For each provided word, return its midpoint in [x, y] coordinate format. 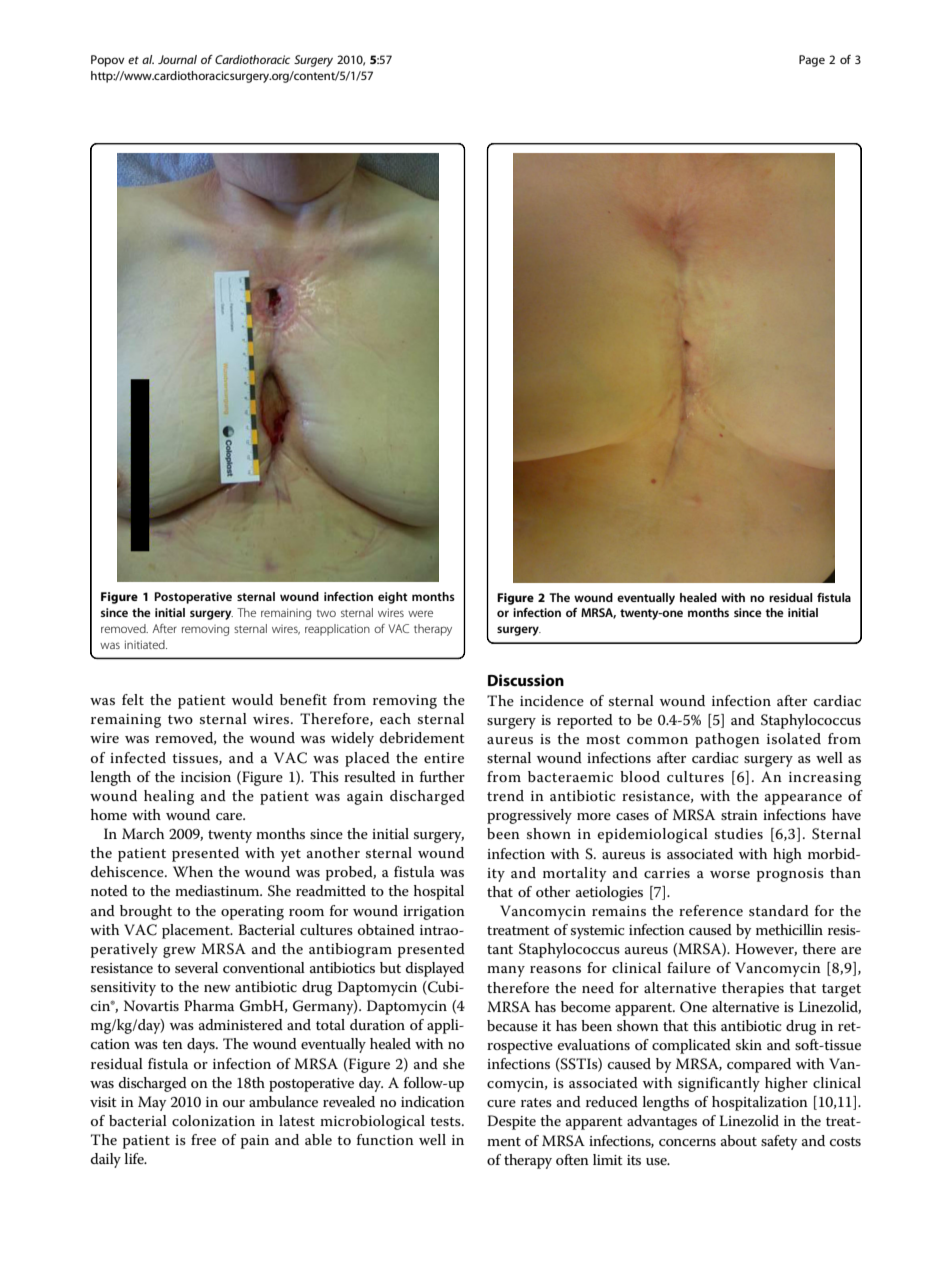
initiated [146, 644]
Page [812, 61]
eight [393, 598]
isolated [794, 738]
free [203, 1139]
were [420, 613]
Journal [177, 59]
